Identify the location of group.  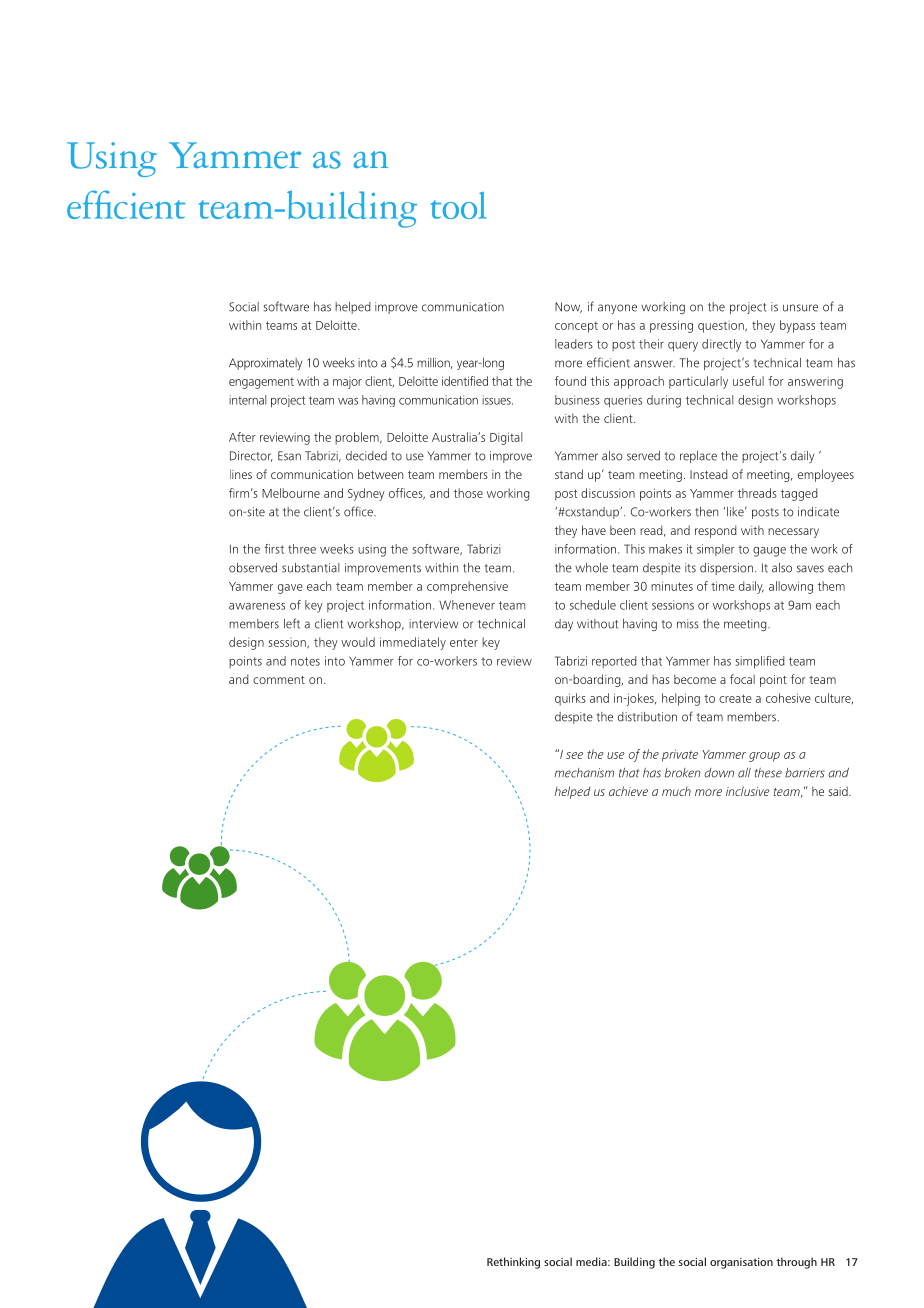
(764, 757).
